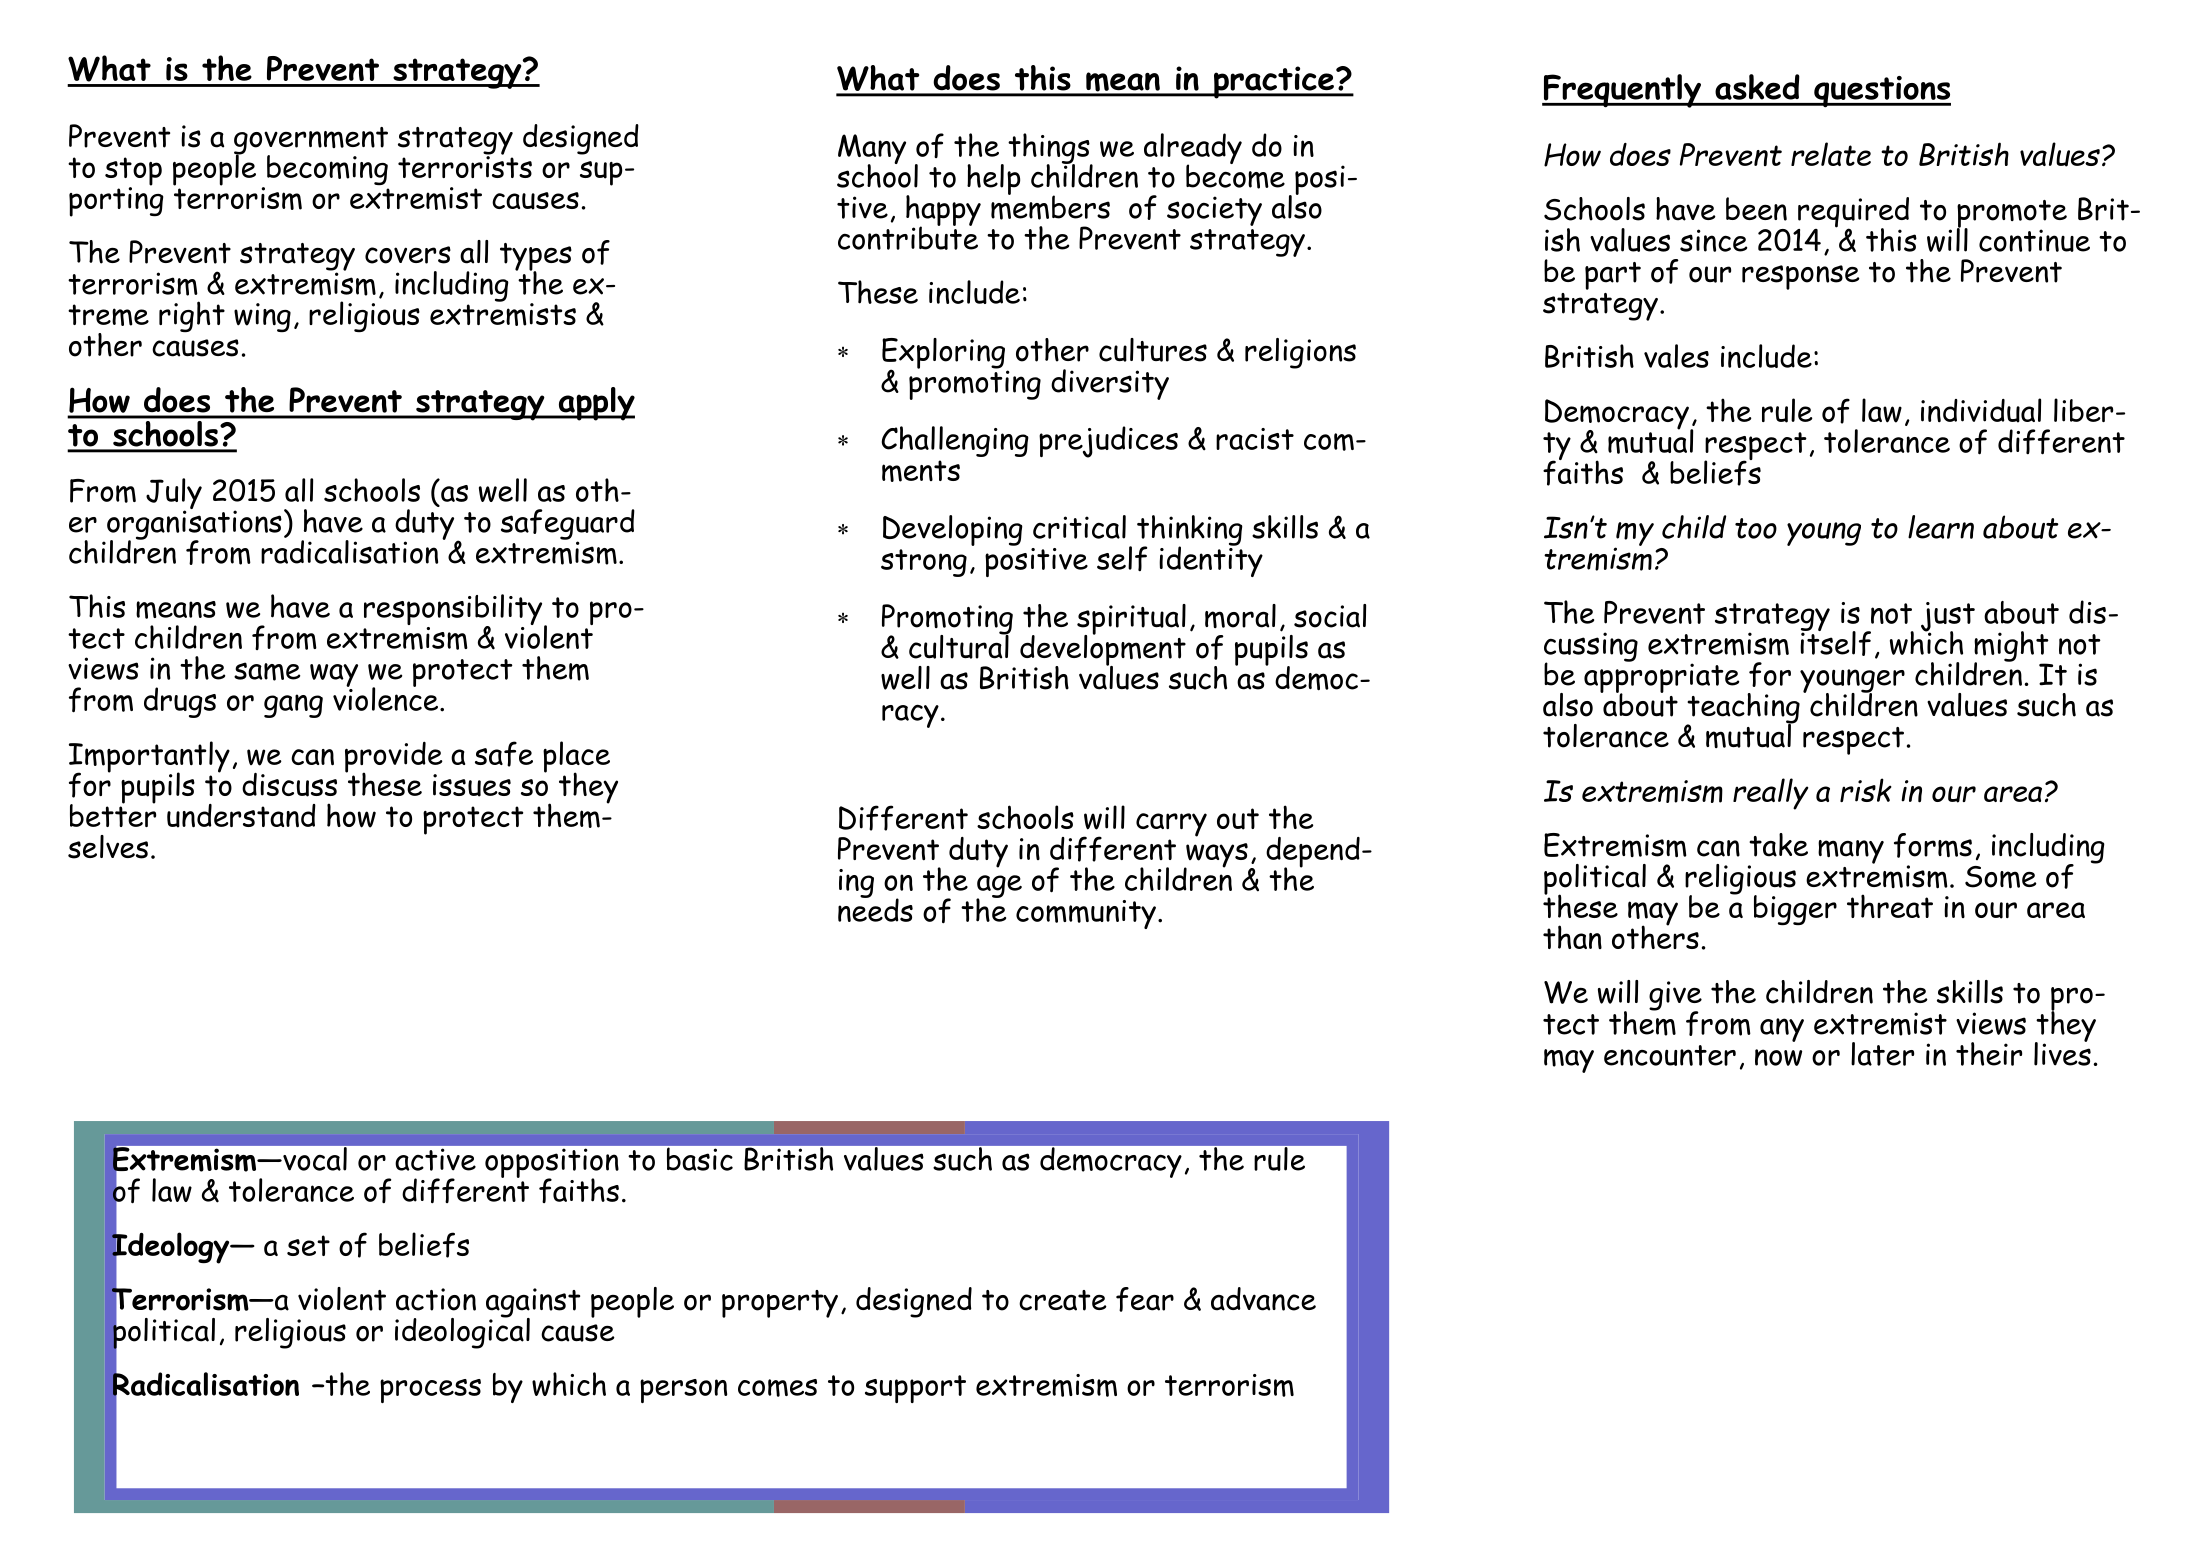 The image size is (2201, 1556). What do you see at coordinates (311, 142) in the screenshot?
I see `government` at bounding box center [311, 142].
